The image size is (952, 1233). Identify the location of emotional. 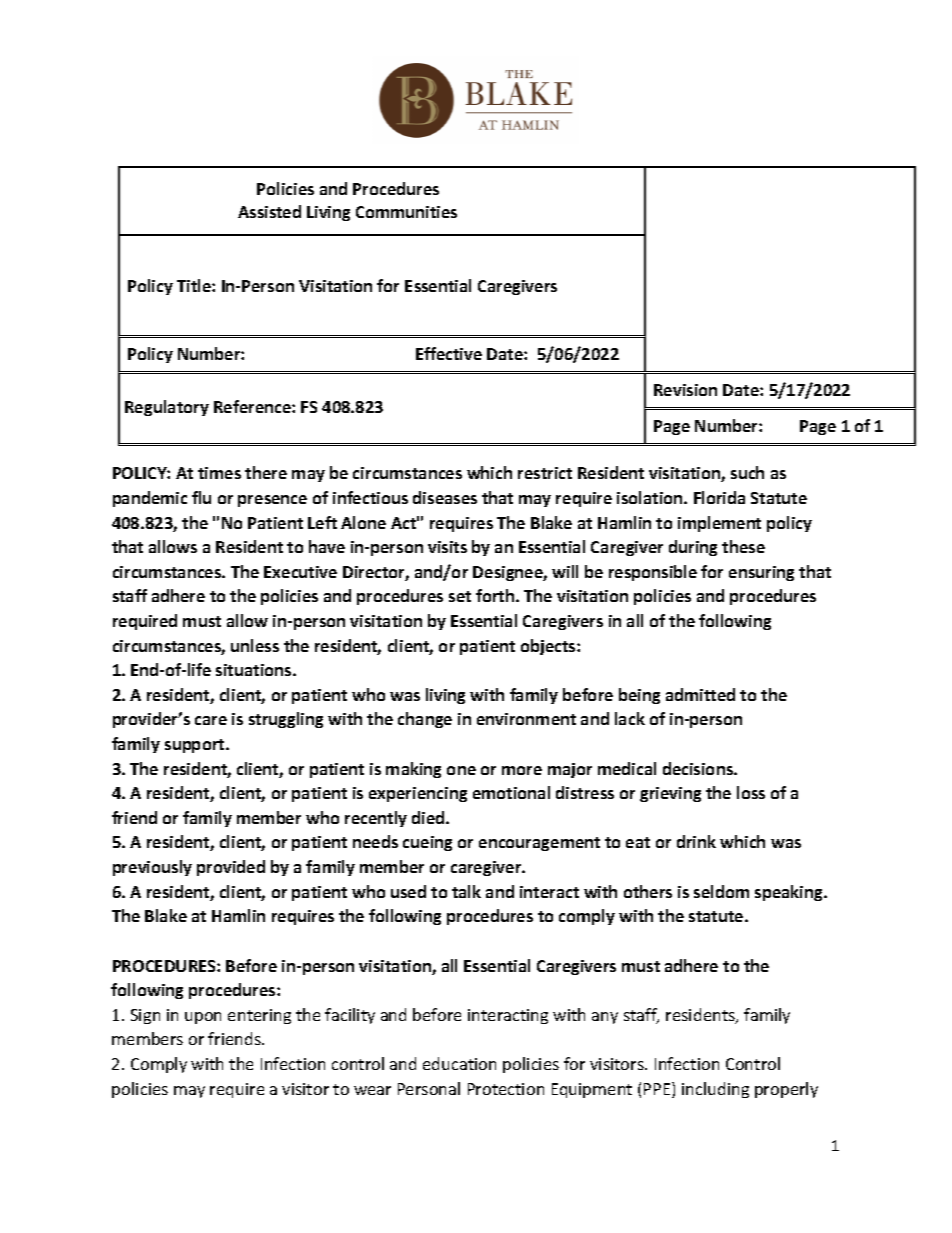
(511, 792).
